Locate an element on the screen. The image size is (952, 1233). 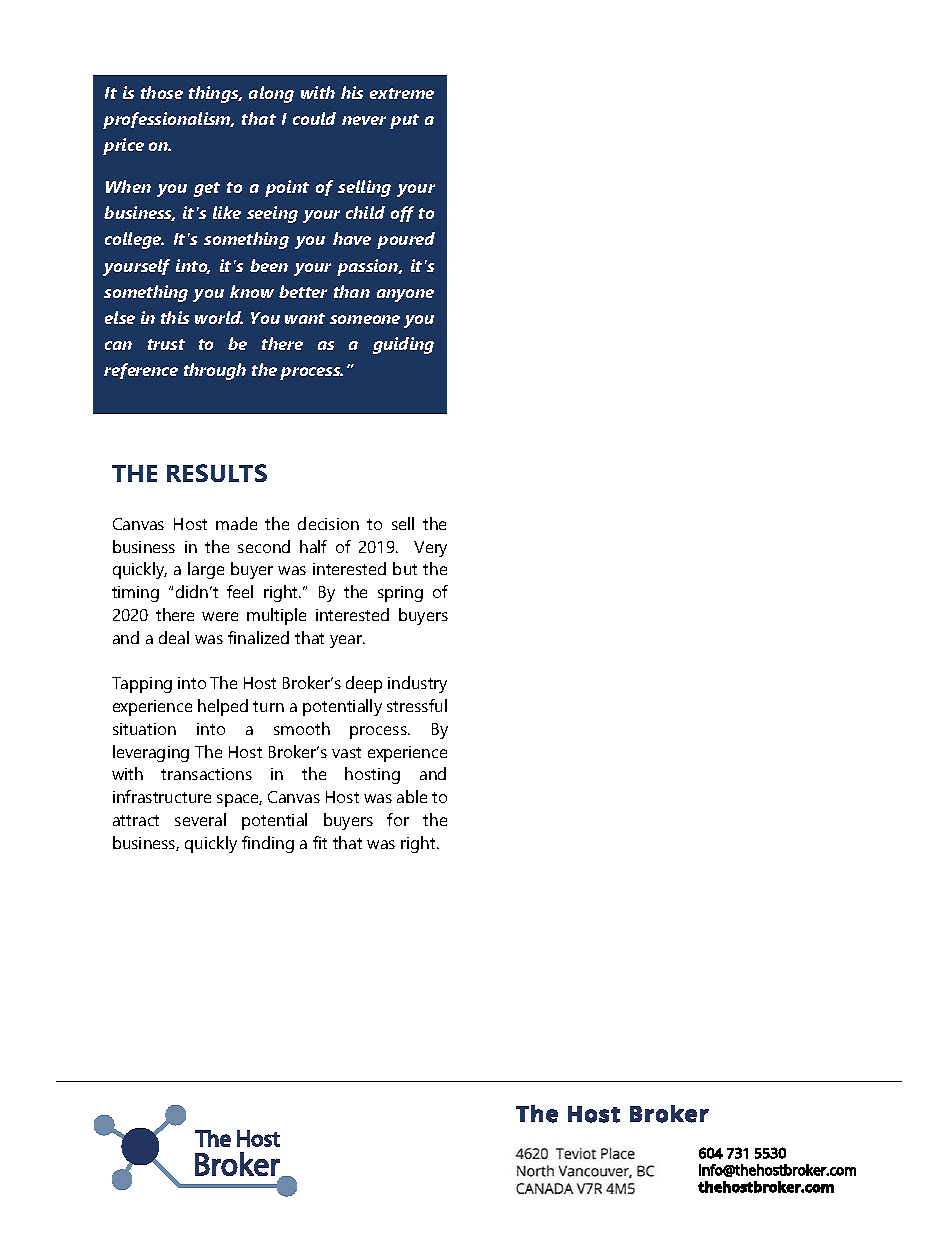
someone is located at coordinates (365, 319).
